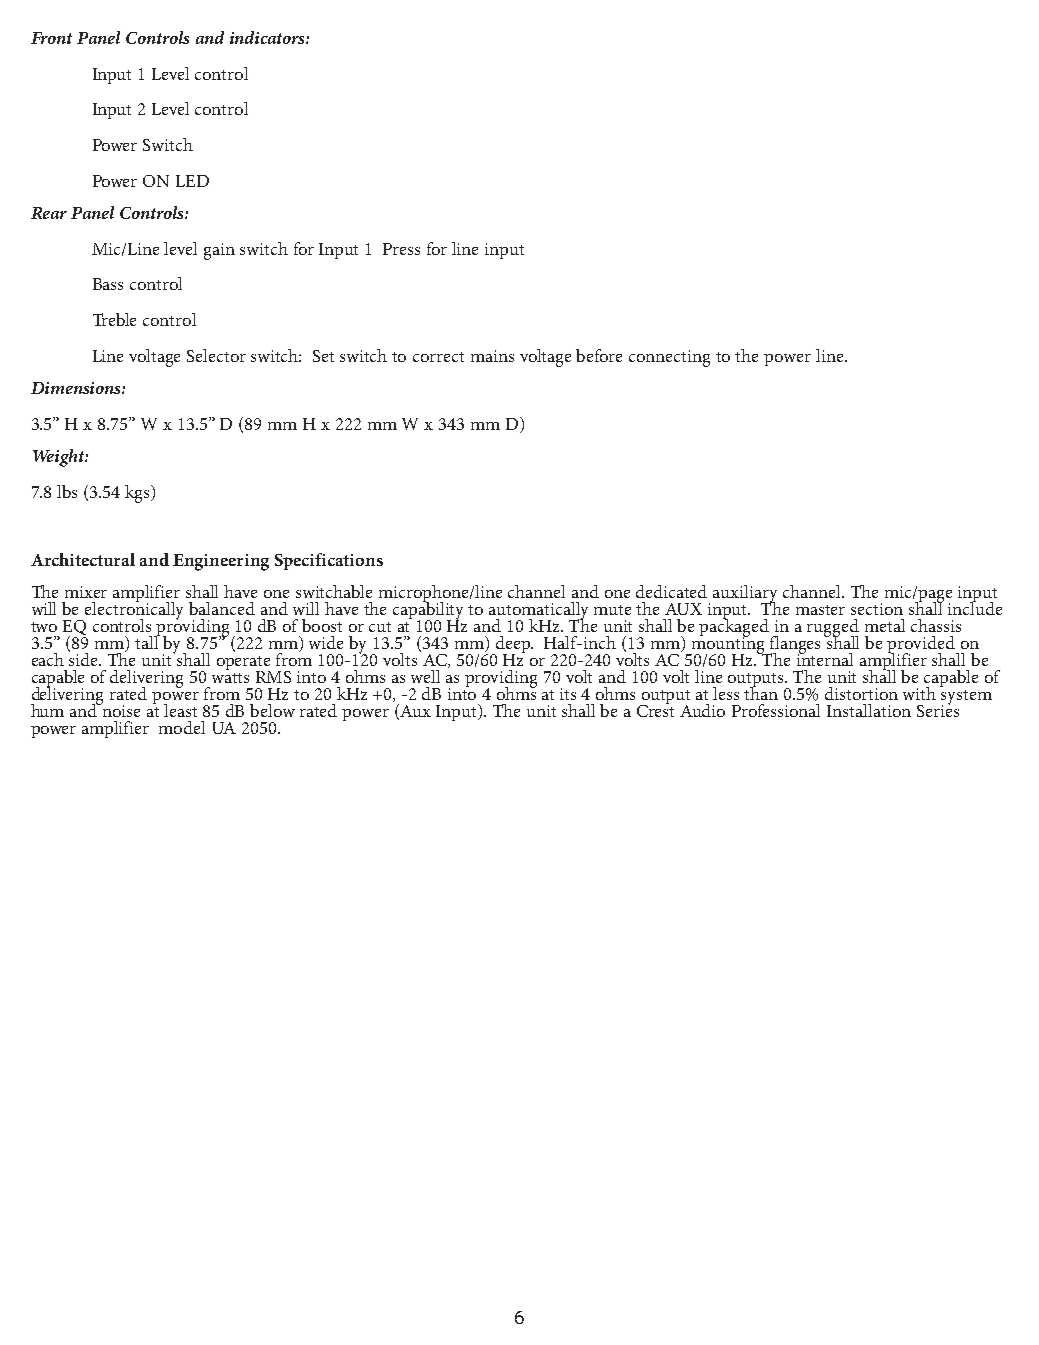 This page has height=1345, width=1039. What do you see at coordinates (221, 562) in the page?
I see `Engineering` at bounding box center [221, 562].
